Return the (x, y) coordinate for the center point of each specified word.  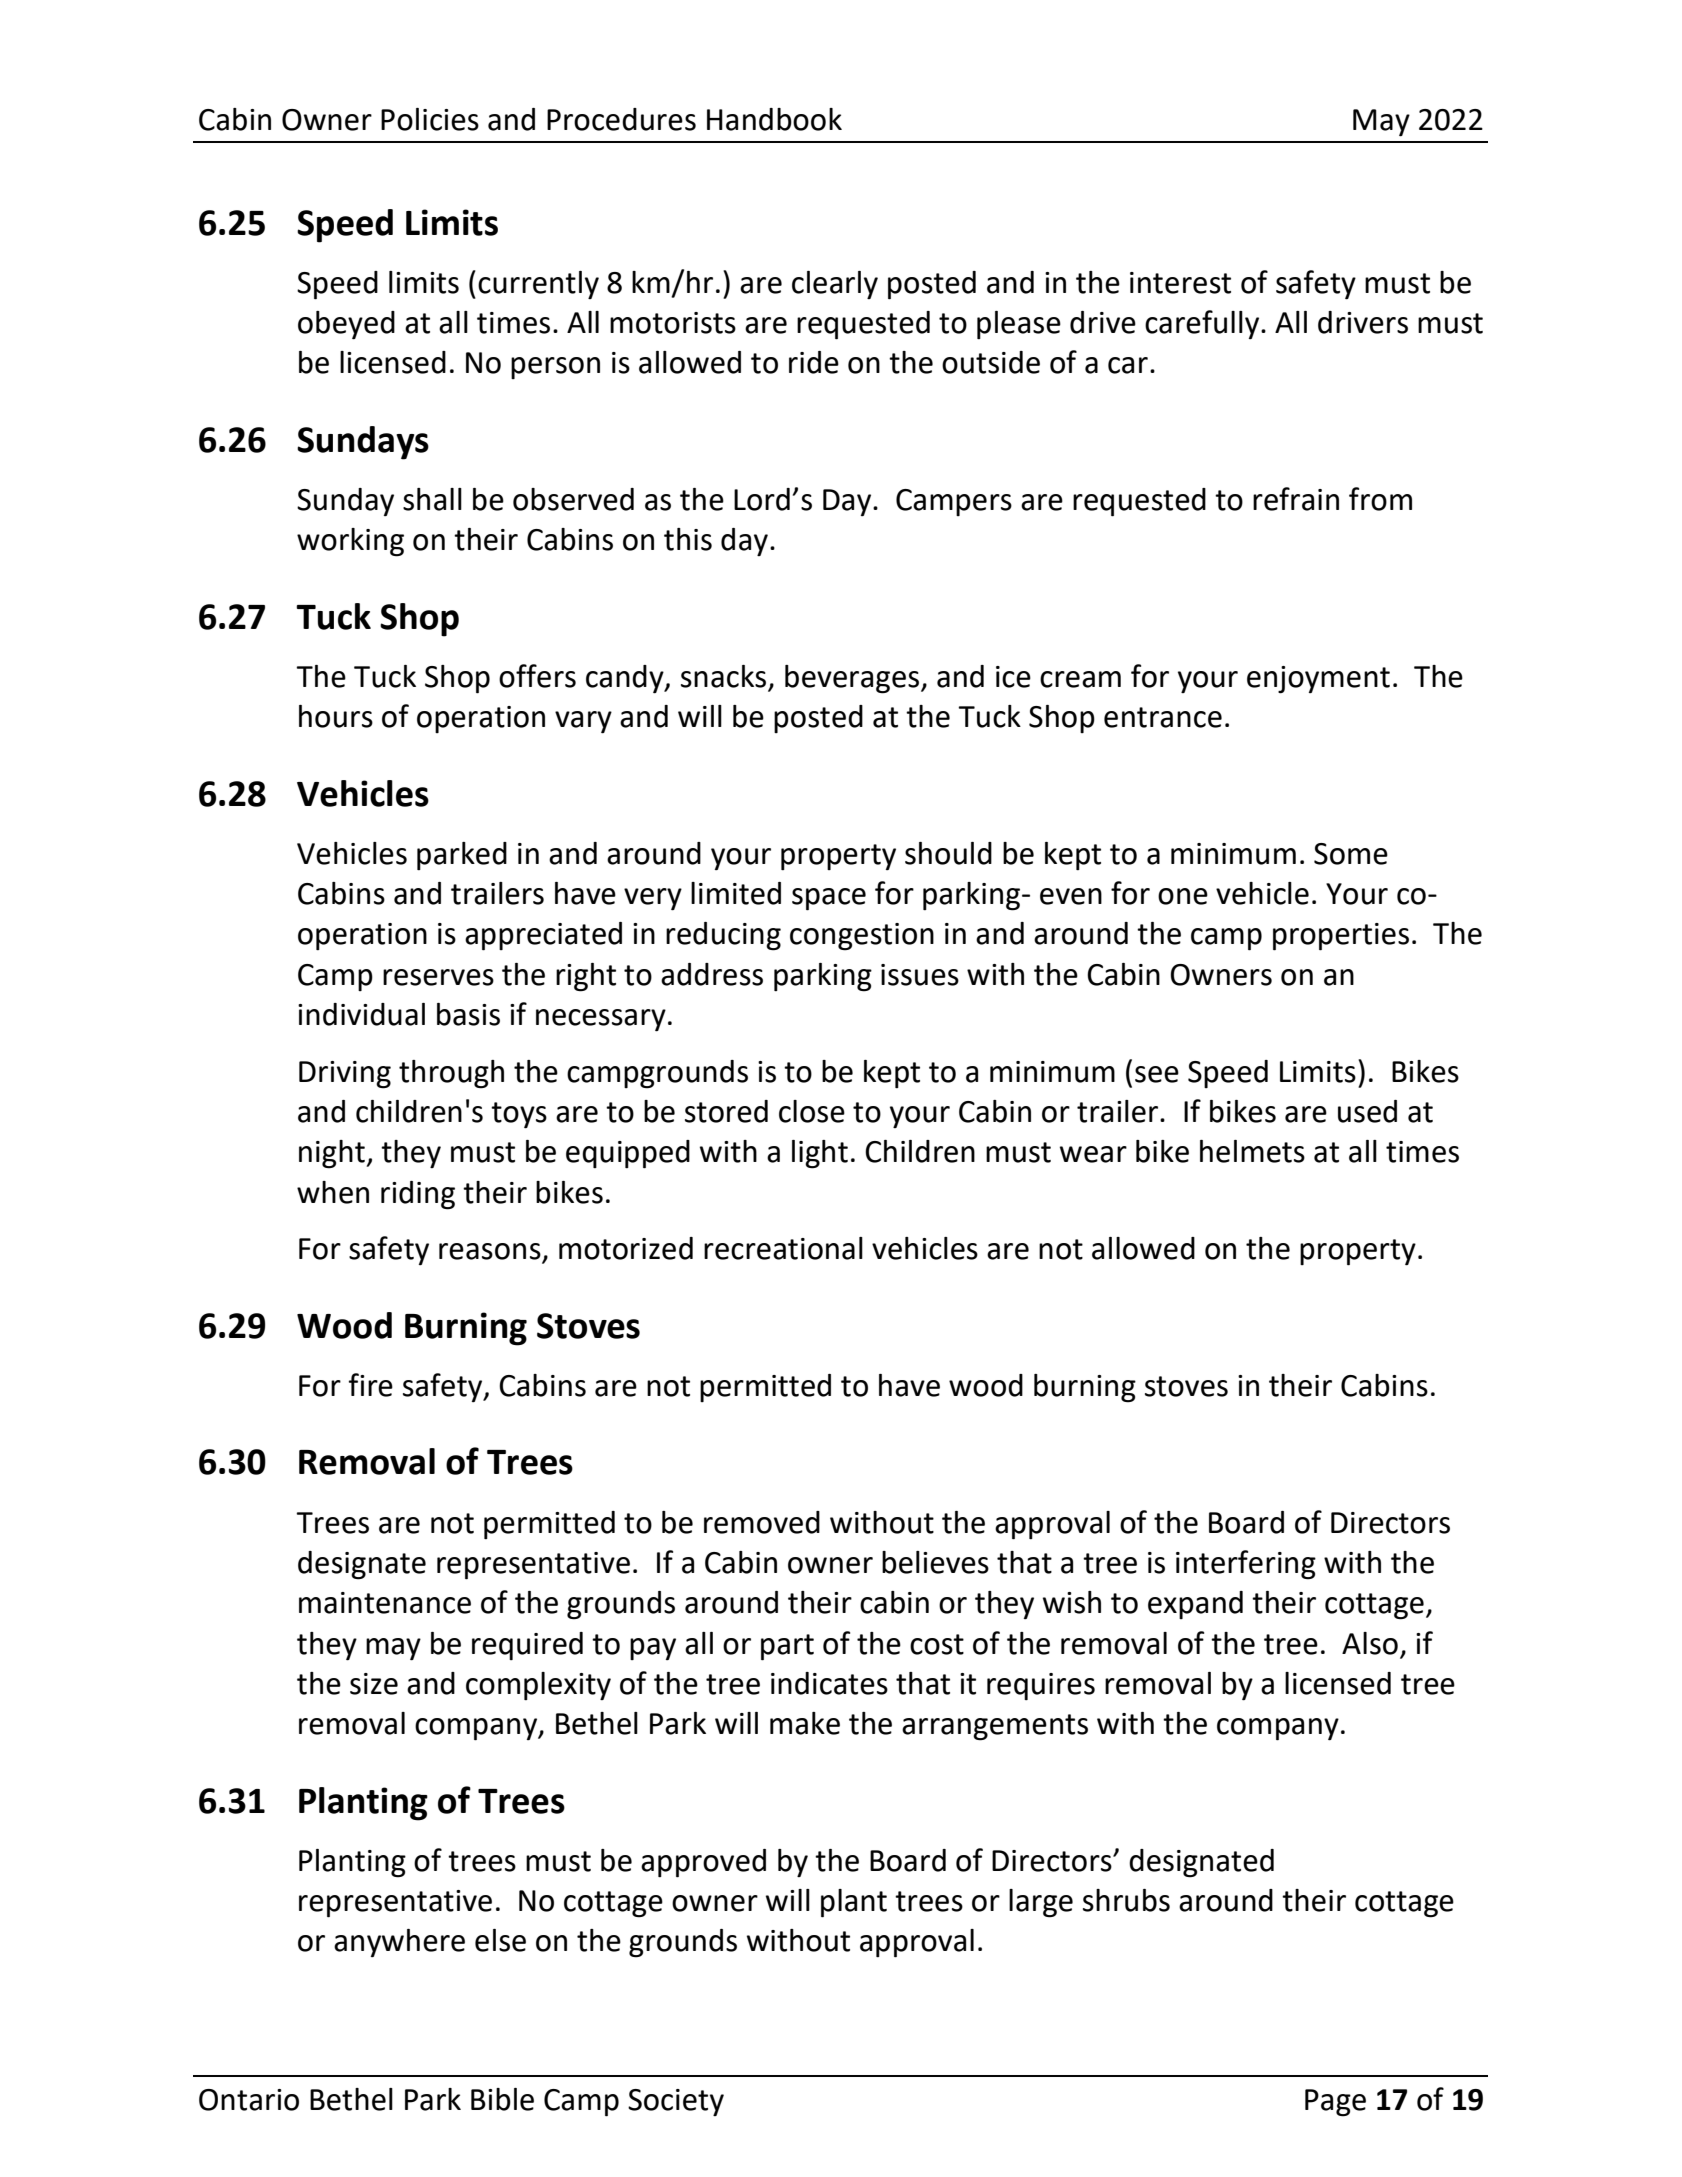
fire (371, 1385)
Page (1335, 2103)
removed (762, 1522)
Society (676, 2102)
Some (1351, 854)
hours (336, 716)
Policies (430, 119)
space (829, 899)
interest (1180, 283)
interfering (1246, 1565)
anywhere (399, 1943)
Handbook (774, 119)
